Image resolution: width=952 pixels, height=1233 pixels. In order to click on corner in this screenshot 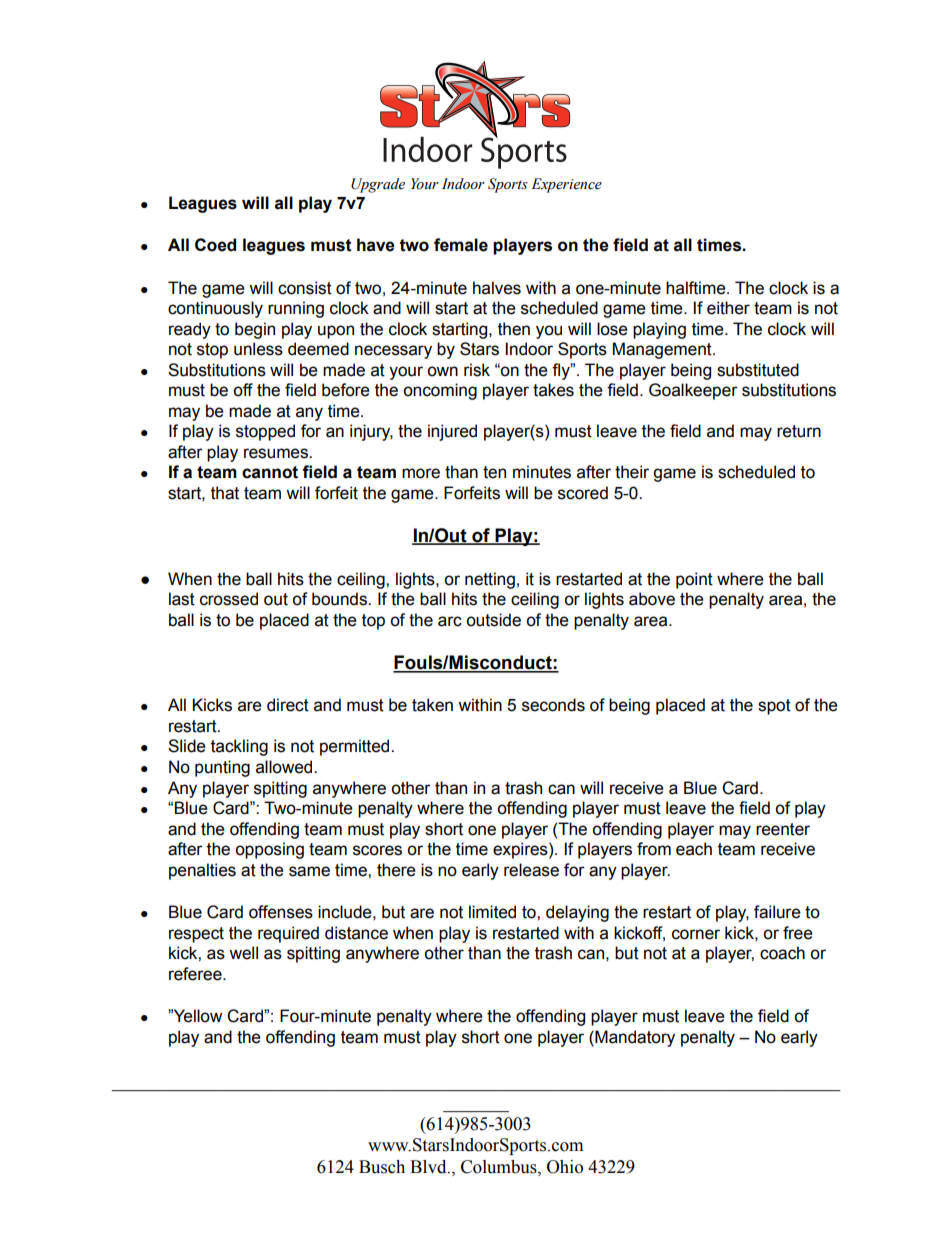, I will do `click(696, 934)`.
